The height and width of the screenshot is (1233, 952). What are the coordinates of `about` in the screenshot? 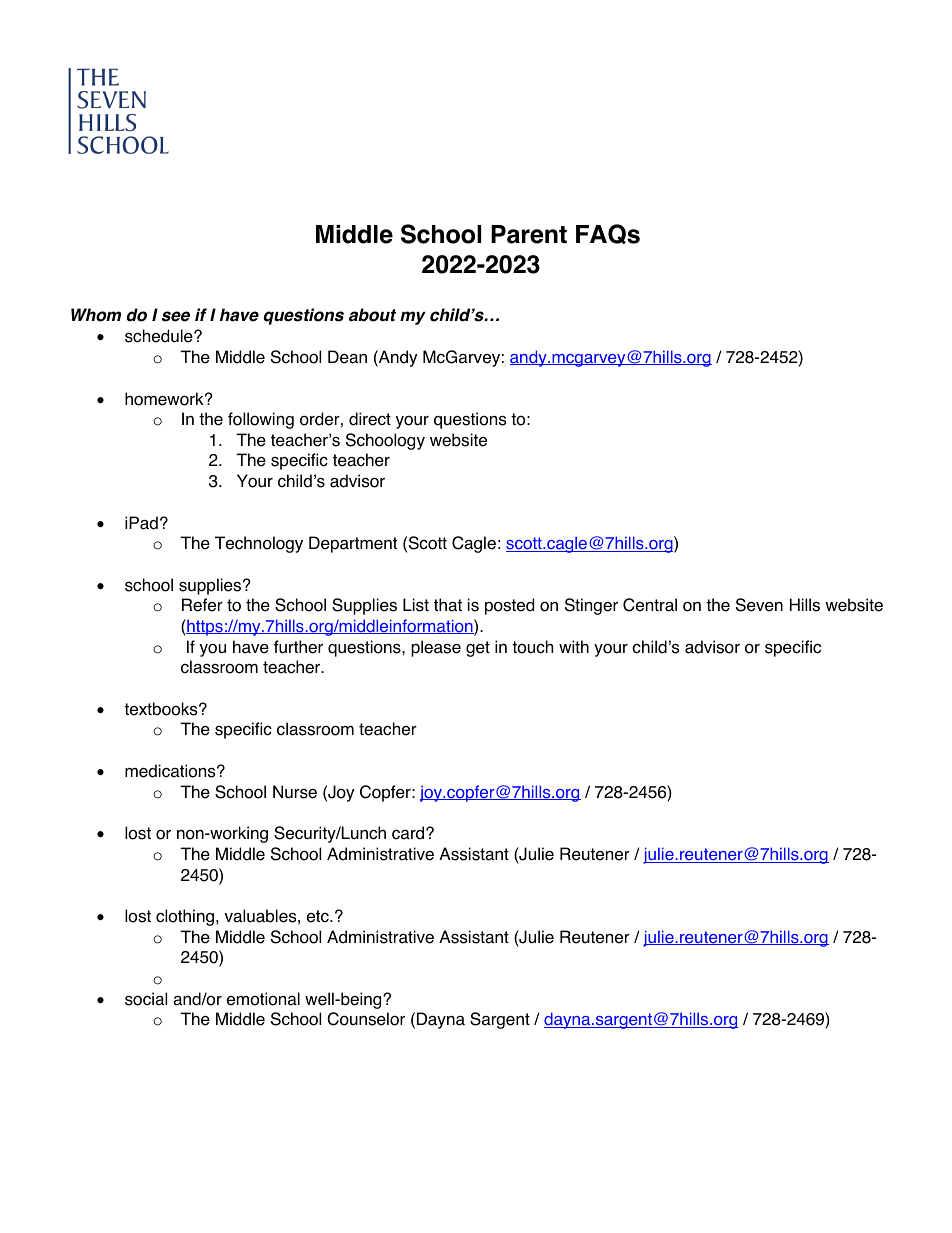 It's located at (372, 315).
